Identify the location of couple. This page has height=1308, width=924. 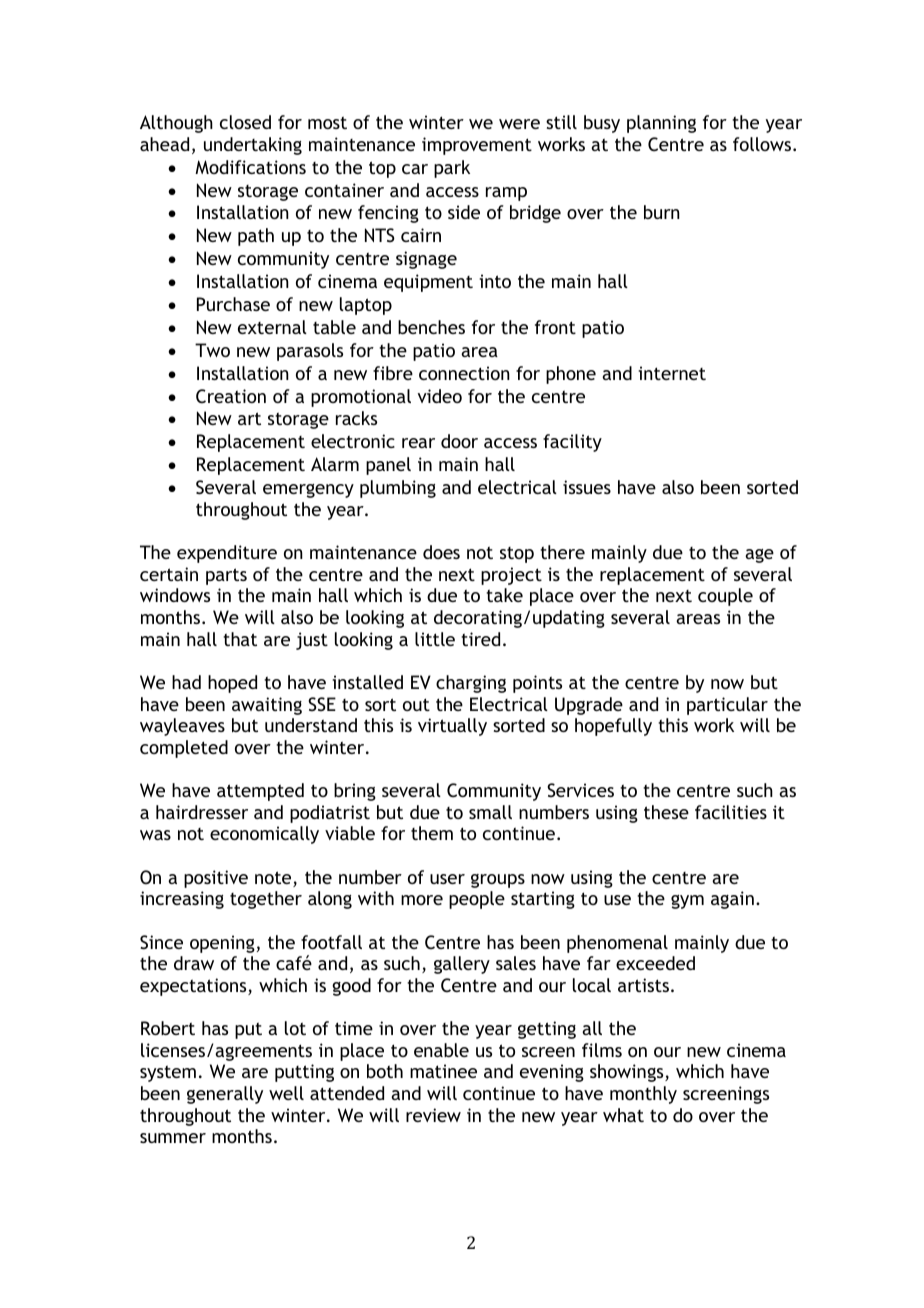
(725, 597).
